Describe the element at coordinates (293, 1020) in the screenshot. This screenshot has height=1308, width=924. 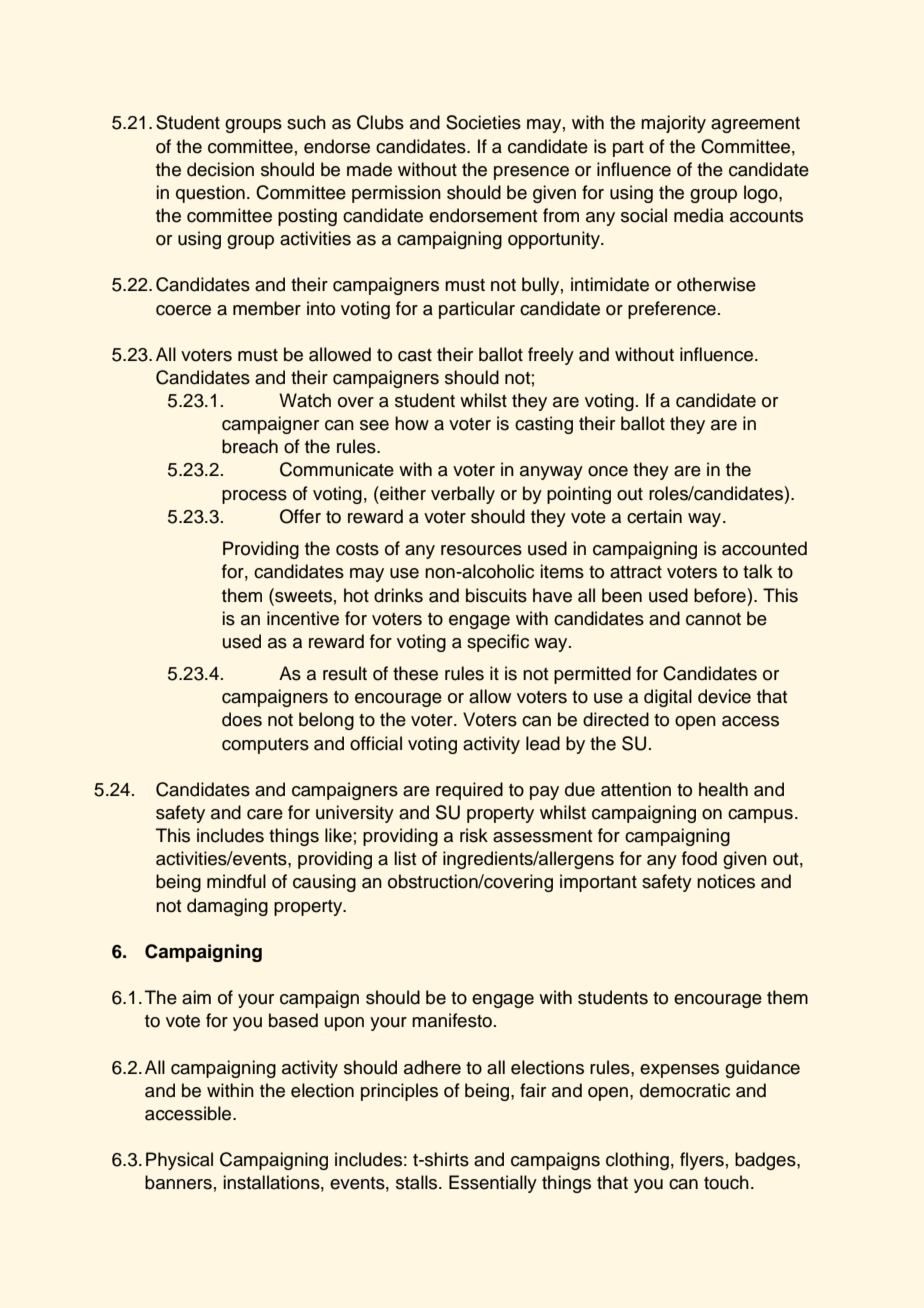
I see `based` at that location.
